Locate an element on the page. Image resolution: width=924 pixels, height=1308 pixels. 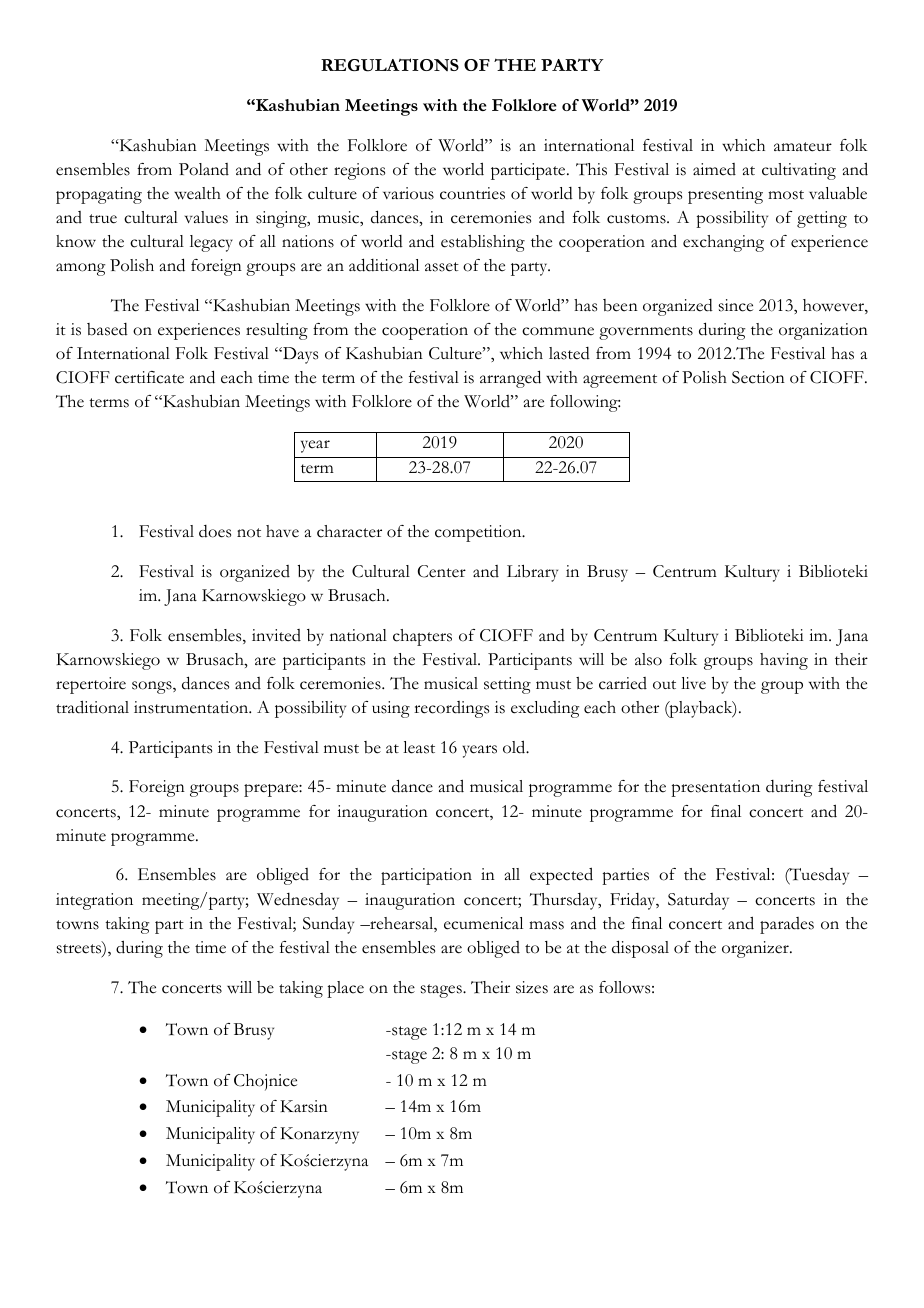
REGULATIONS is located at coordinates (390, 65).
